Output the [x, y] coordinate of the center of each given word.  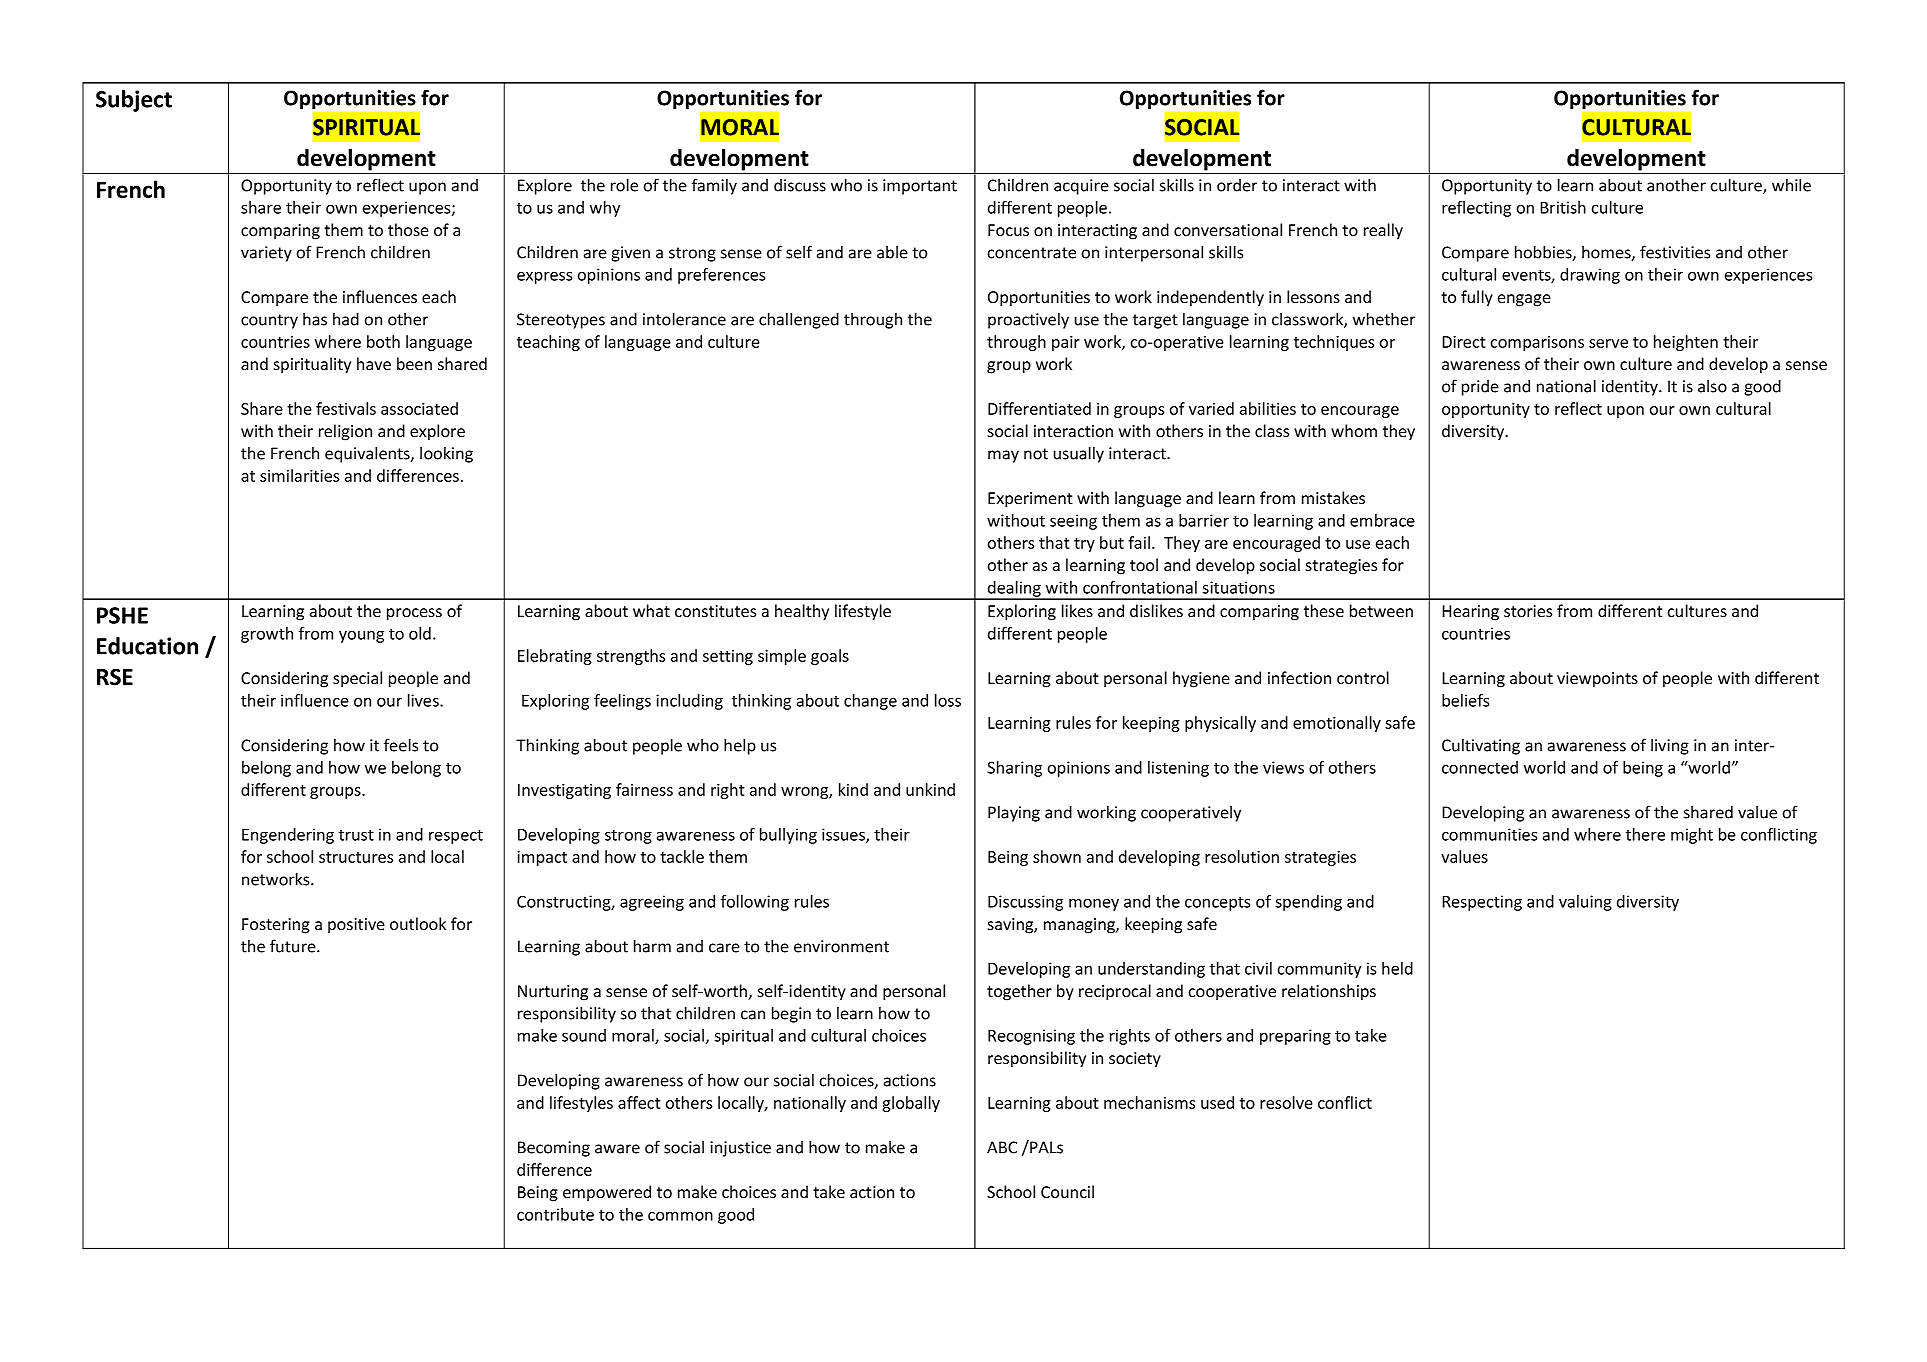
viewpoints [1597, 680]
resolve [1286, 1102]
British [1563, 207]
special [357, 679]
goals [830, 657]
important [920, 187]
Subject [134, 101]
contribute [555, 1214]
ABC [1002, 1147]
